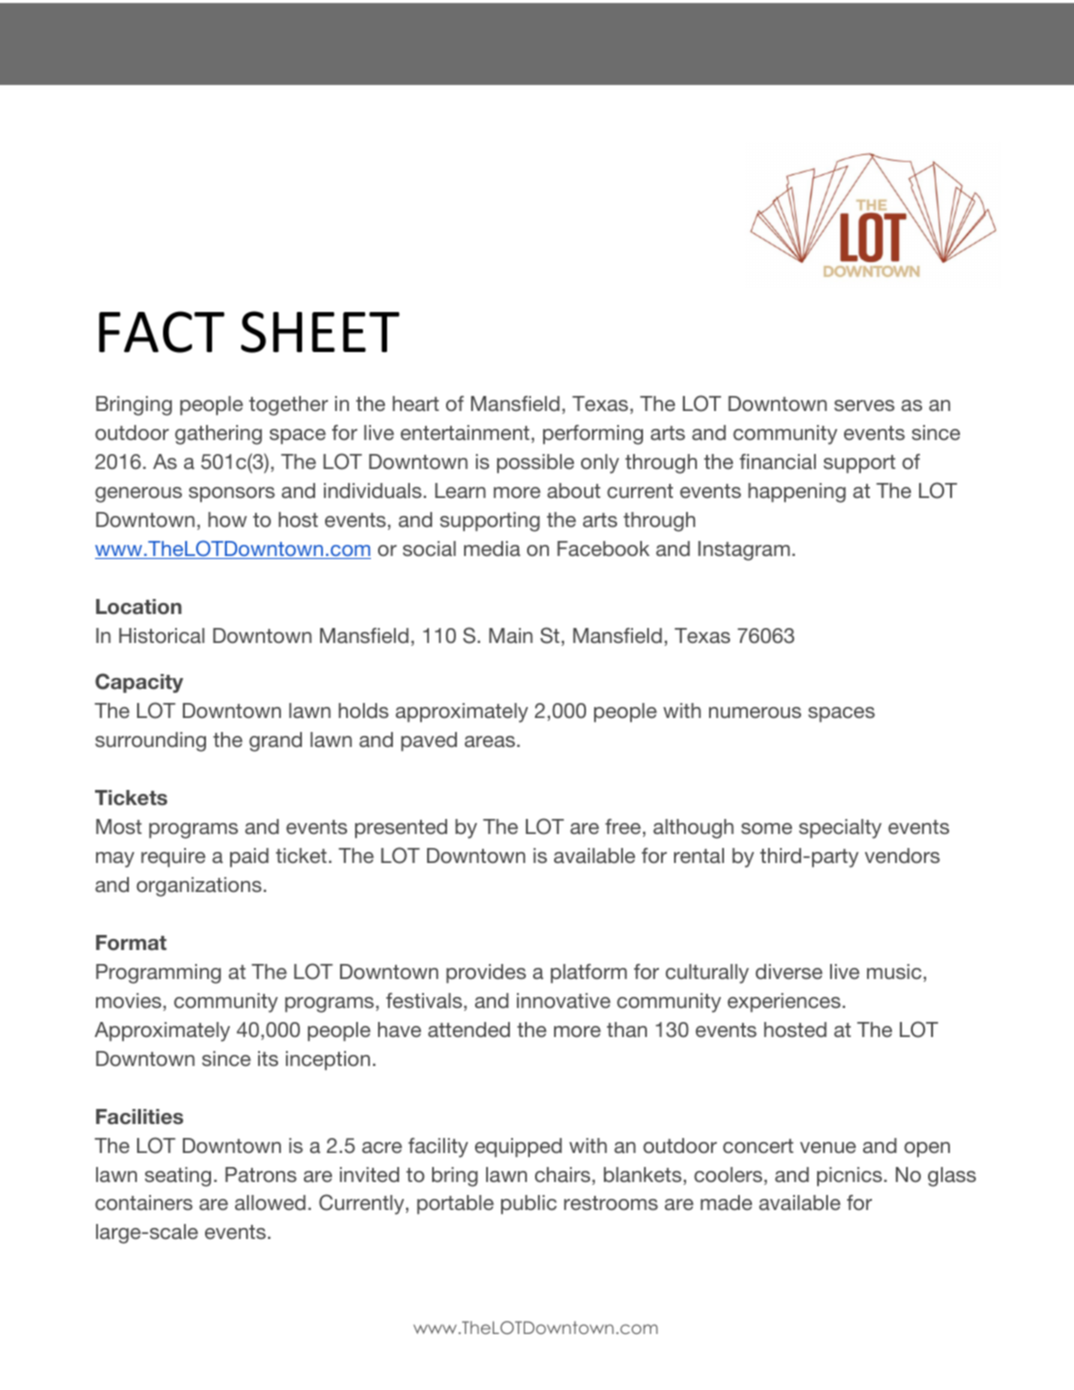 The image size is (1074, 1390). What do you see at coordinates (275, 742) in the screenshot?
I see `grand` at bounding box center [275, 742].
